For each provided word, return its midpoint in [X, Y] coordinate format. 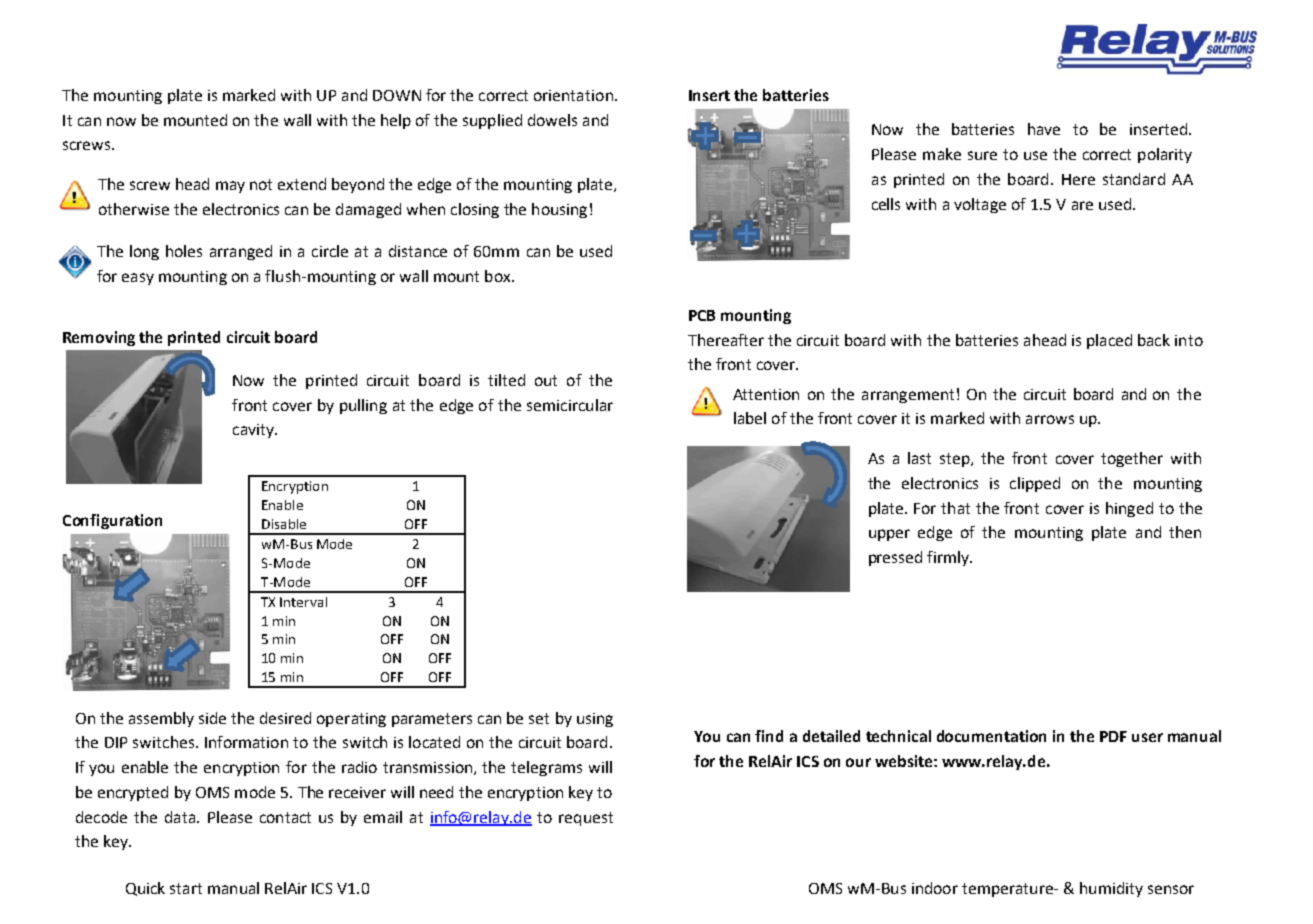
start [186, 888]
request [586, 819]
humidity [1111, 889]
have [1044, 129]
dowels [552, 120]
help [396, 121]
